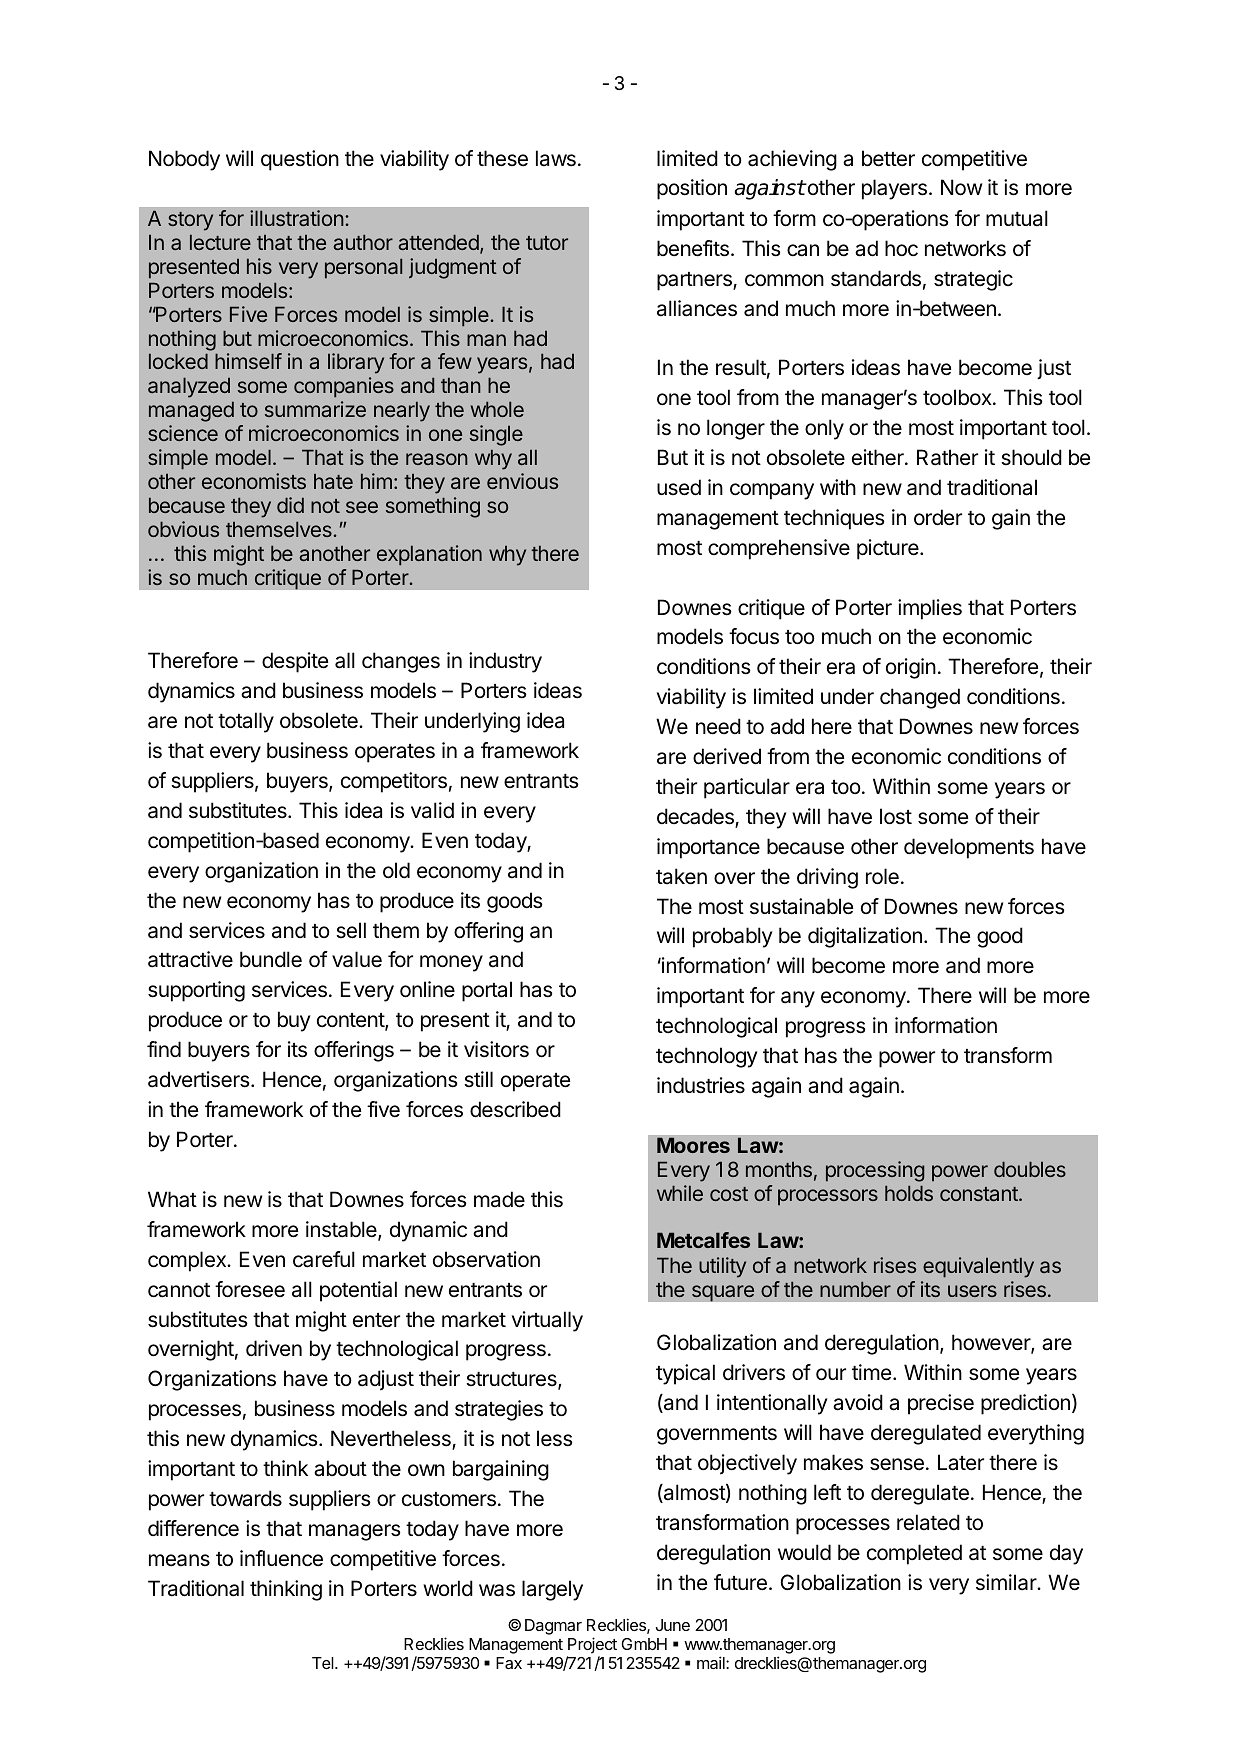 This document has width=1238, height=1752. Describe the element at coordinates (281, 1558) in the document. I see `influence` at that location.
